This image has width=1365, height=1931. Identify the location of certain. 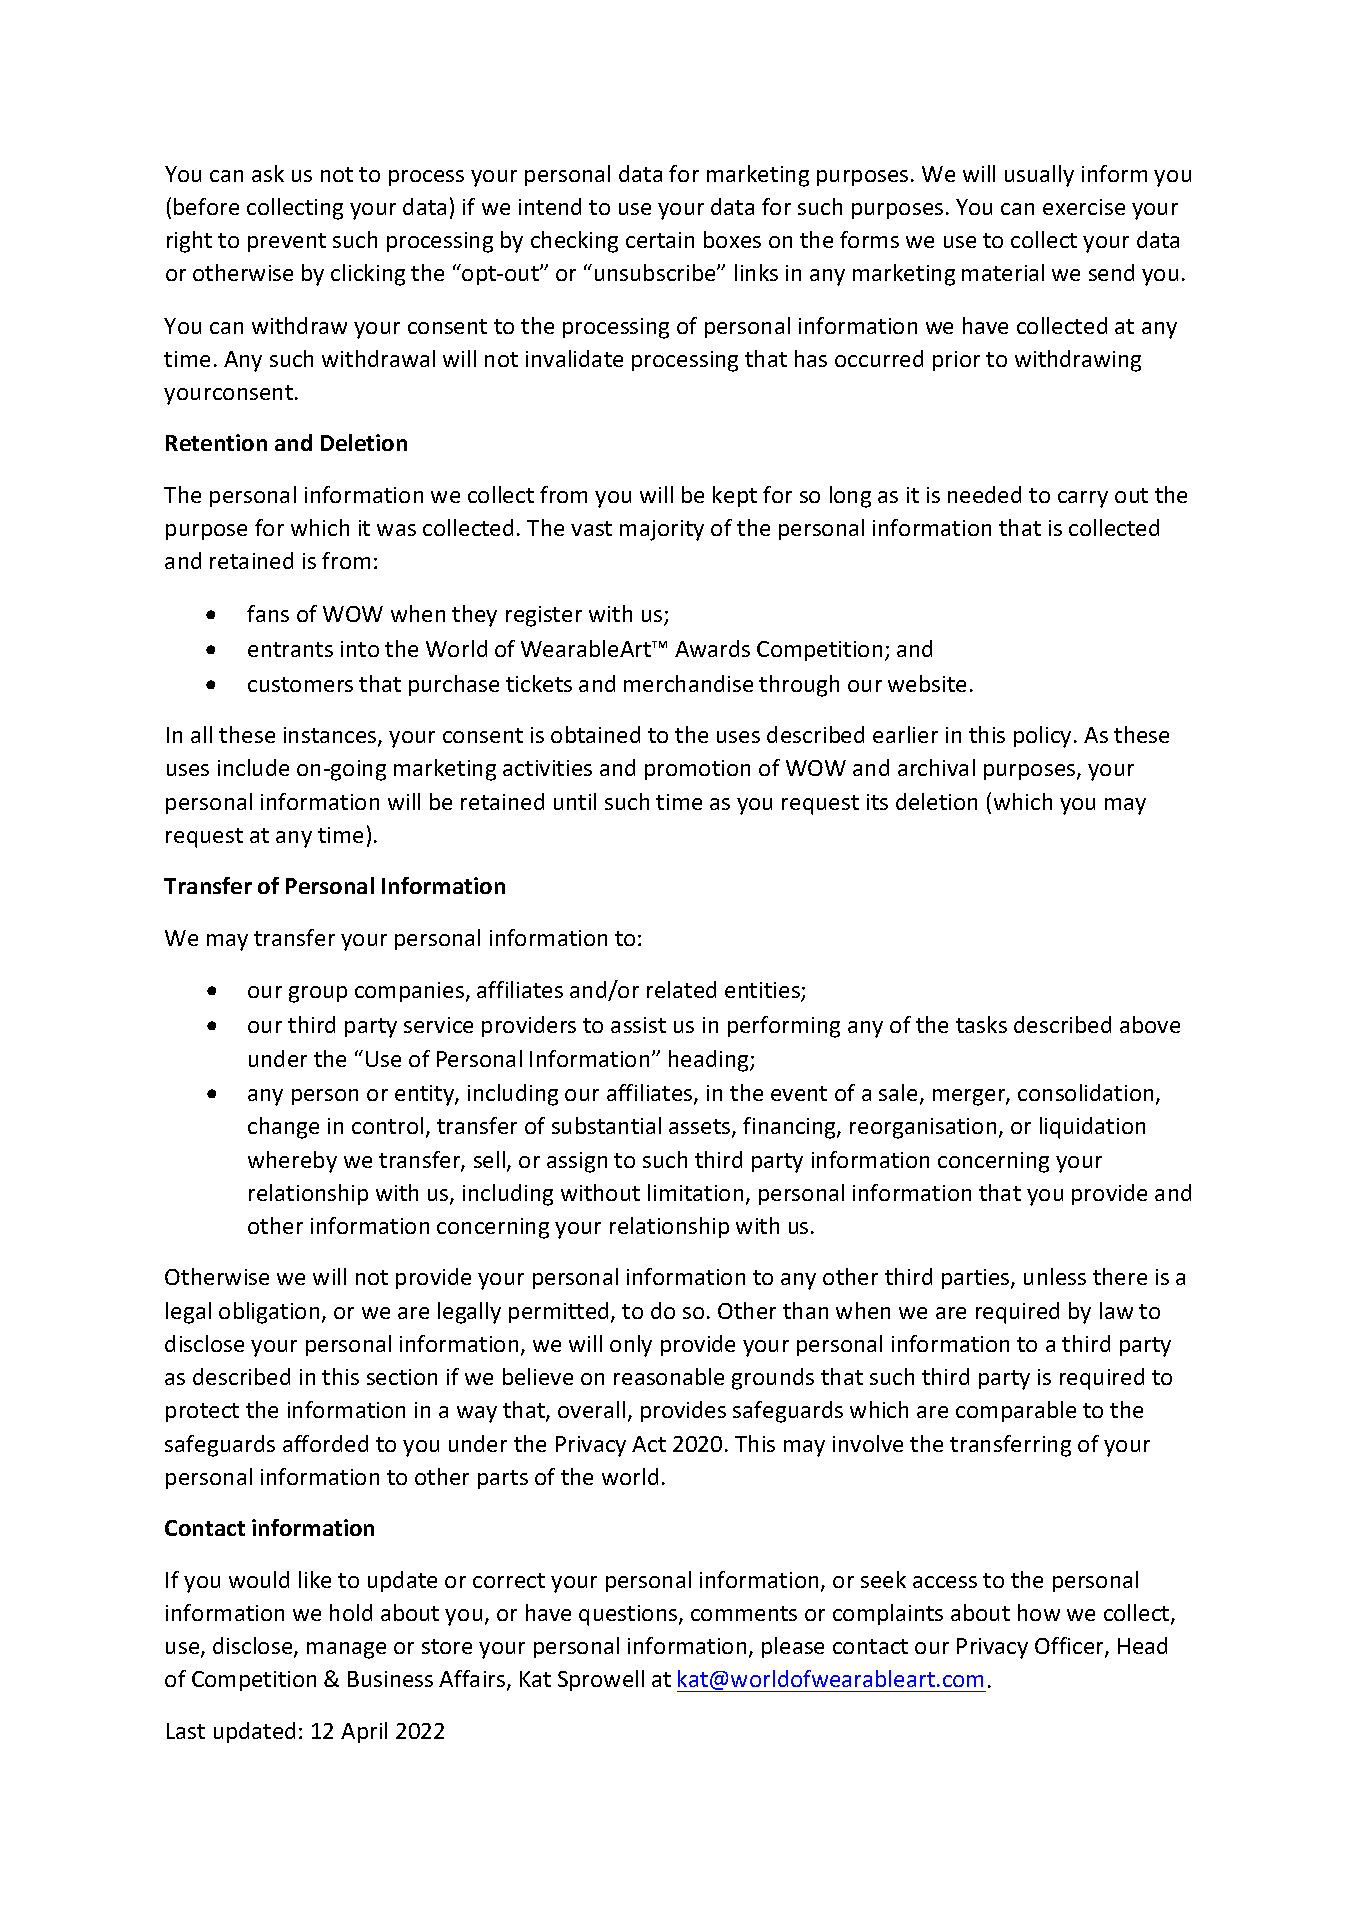
(660, 240).
